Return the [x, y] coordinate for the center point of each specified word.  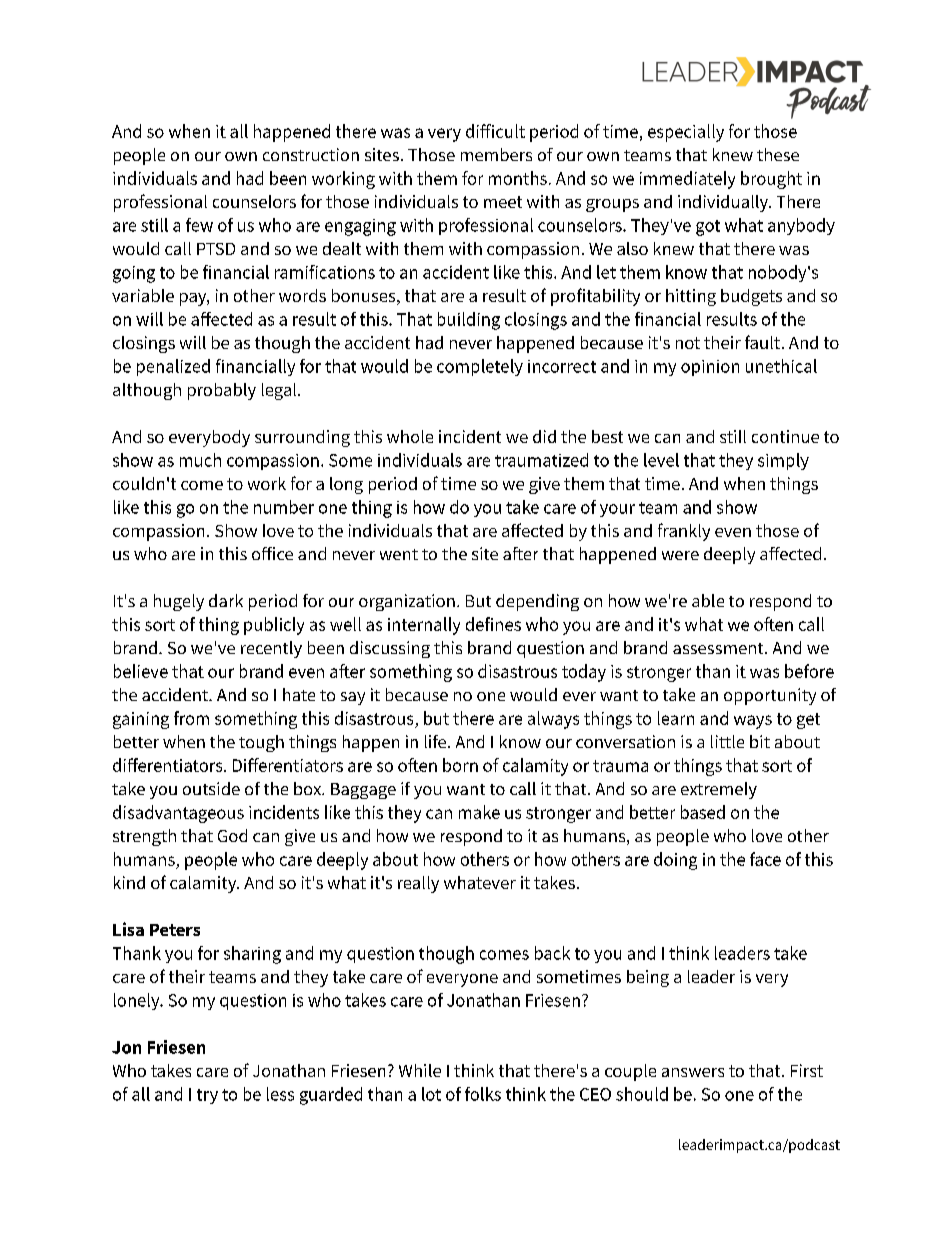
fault [762, 342]
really [418, 884]
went [399, 554]
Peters [175, 930]
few [199, 225]
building [469, 321]
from [191, 718]
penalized [173, 367]
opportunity [770, 696]
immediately [687, 180]
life [437, 741]
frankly [684, 532]
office [272, 553]
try [207, 1096]
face [765, 859]
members [496, 154]
